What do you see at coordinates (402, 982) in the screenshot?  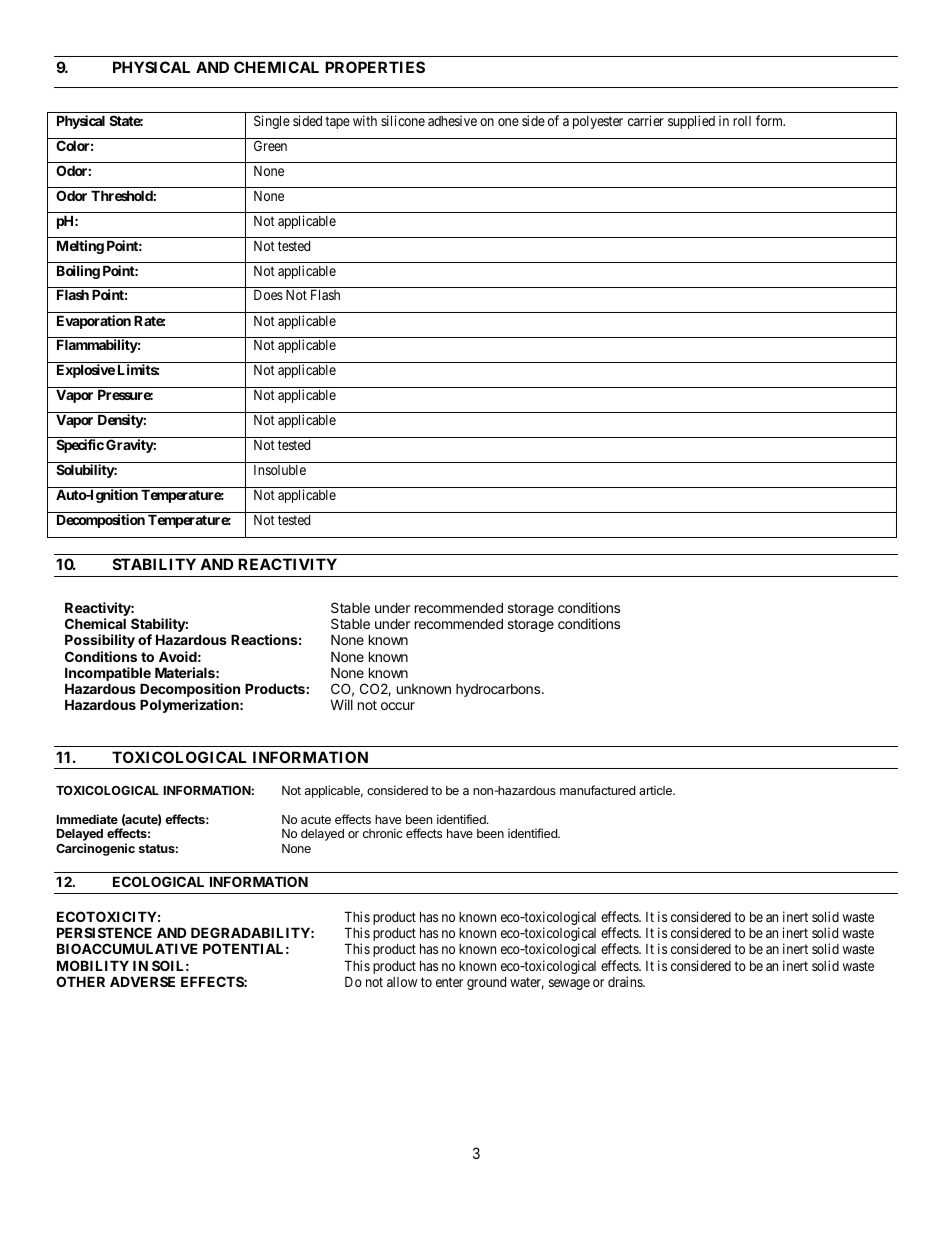 I see `allow` at bounding box center [402, 982].
